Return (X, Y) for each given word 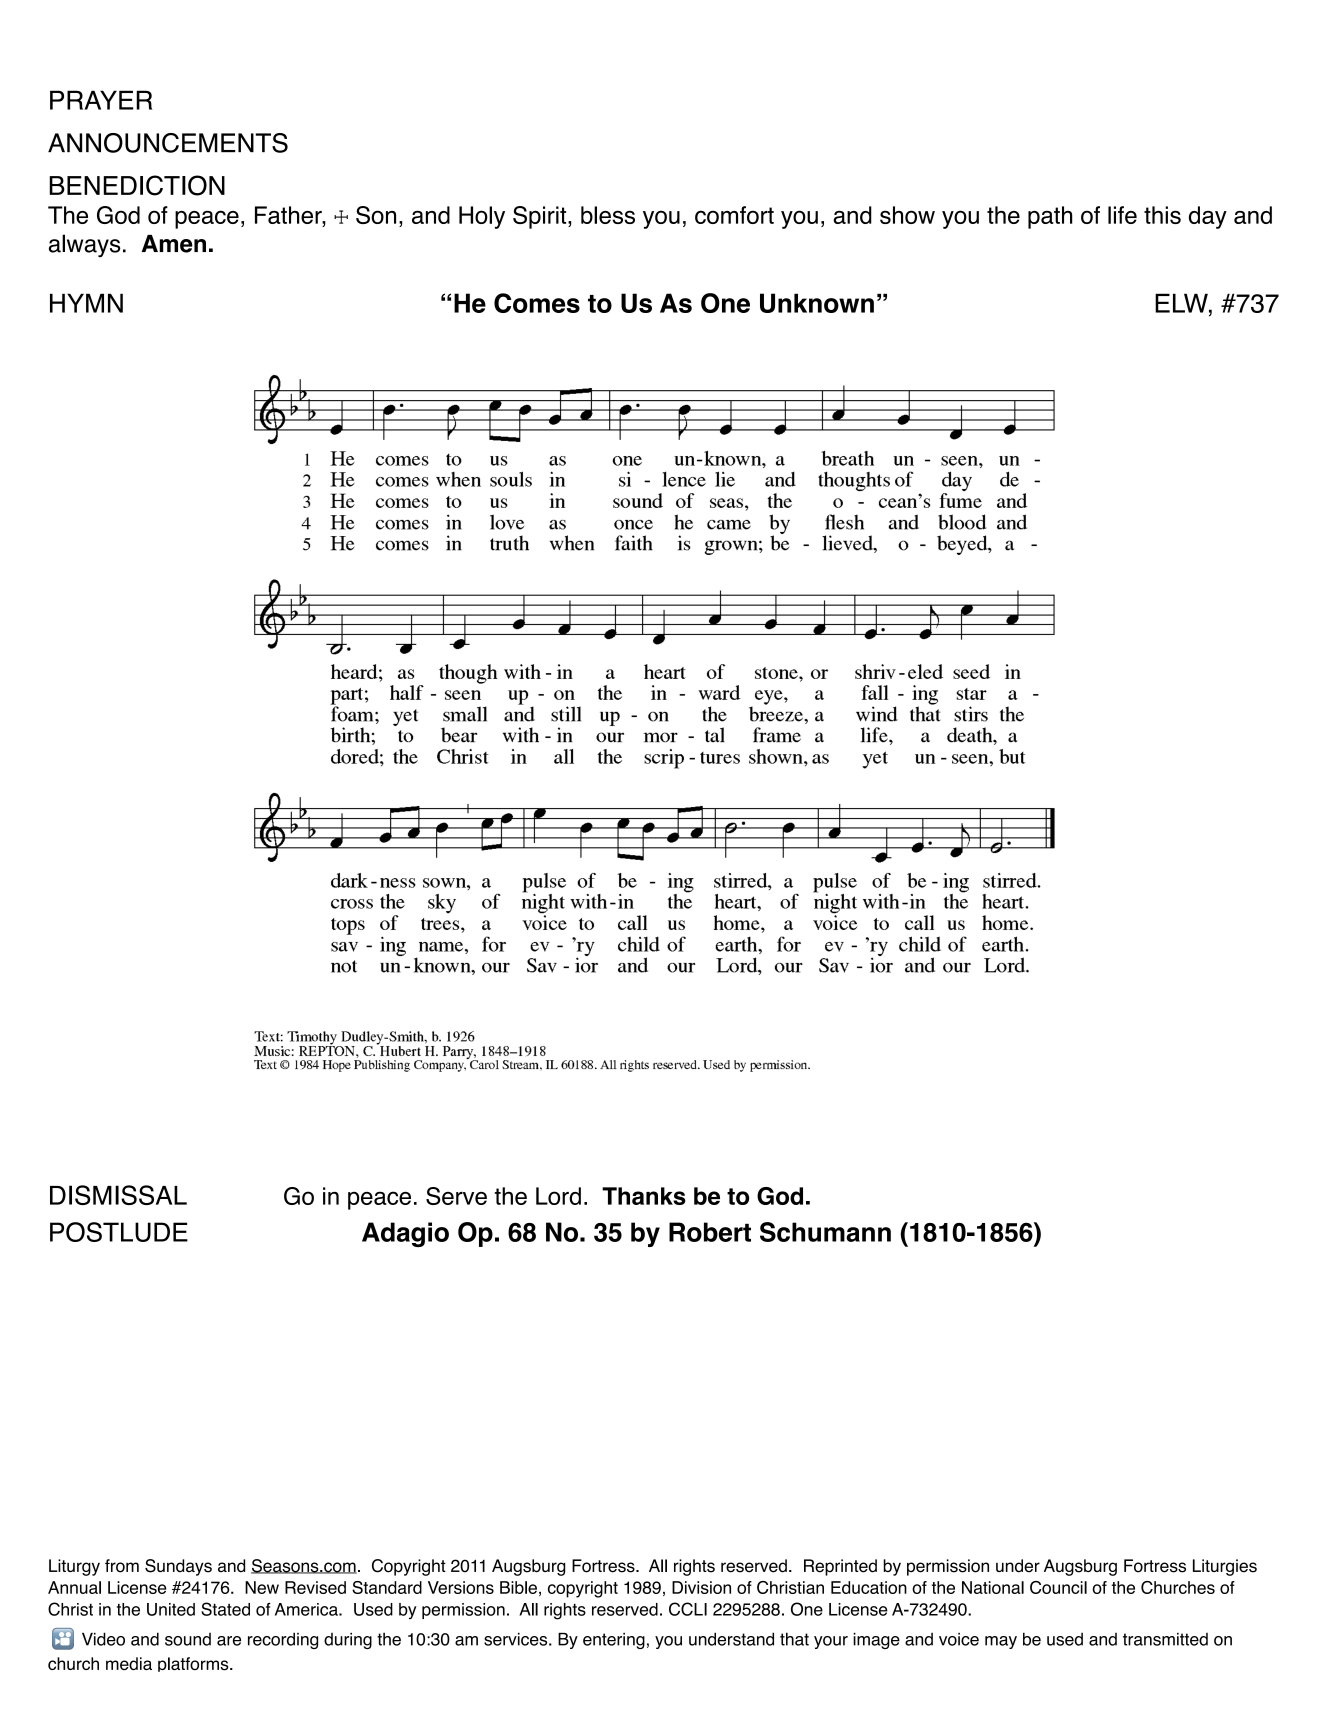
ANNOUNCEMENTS (168, 143)
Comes (537, 303)
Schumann (825, 1232)
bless (608, 215)
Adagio (405, 1234)
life (1122, 215)
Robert (710, 1232)
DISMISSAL (118, 1195)
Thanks (644, 1196)
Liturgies (1225, 1567)
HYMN (86, 303)
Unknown (817, 303)
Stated (225, 1609)
